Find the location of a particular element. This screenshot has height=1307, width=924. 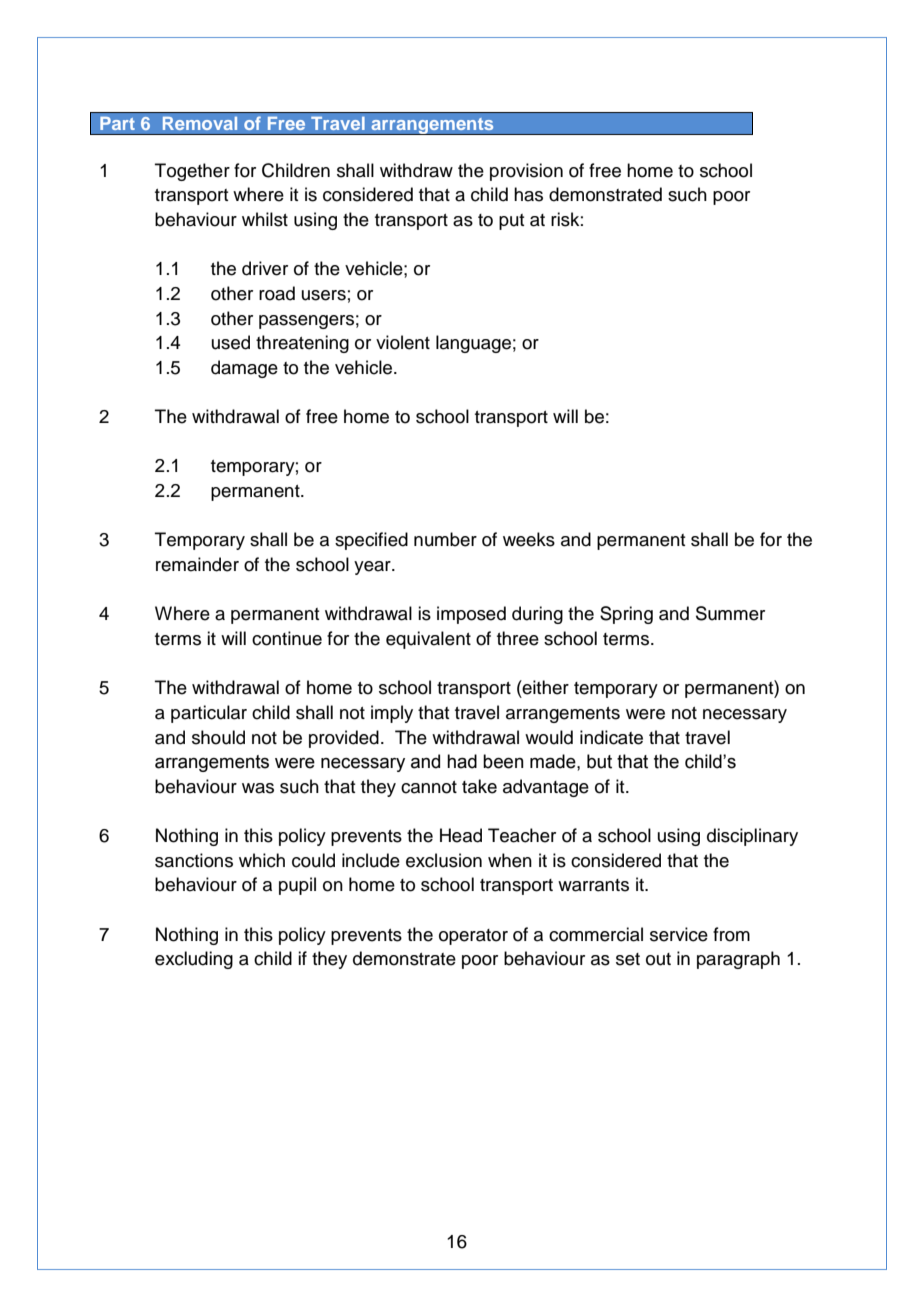

Summer is located at coordinates (730, 613).
